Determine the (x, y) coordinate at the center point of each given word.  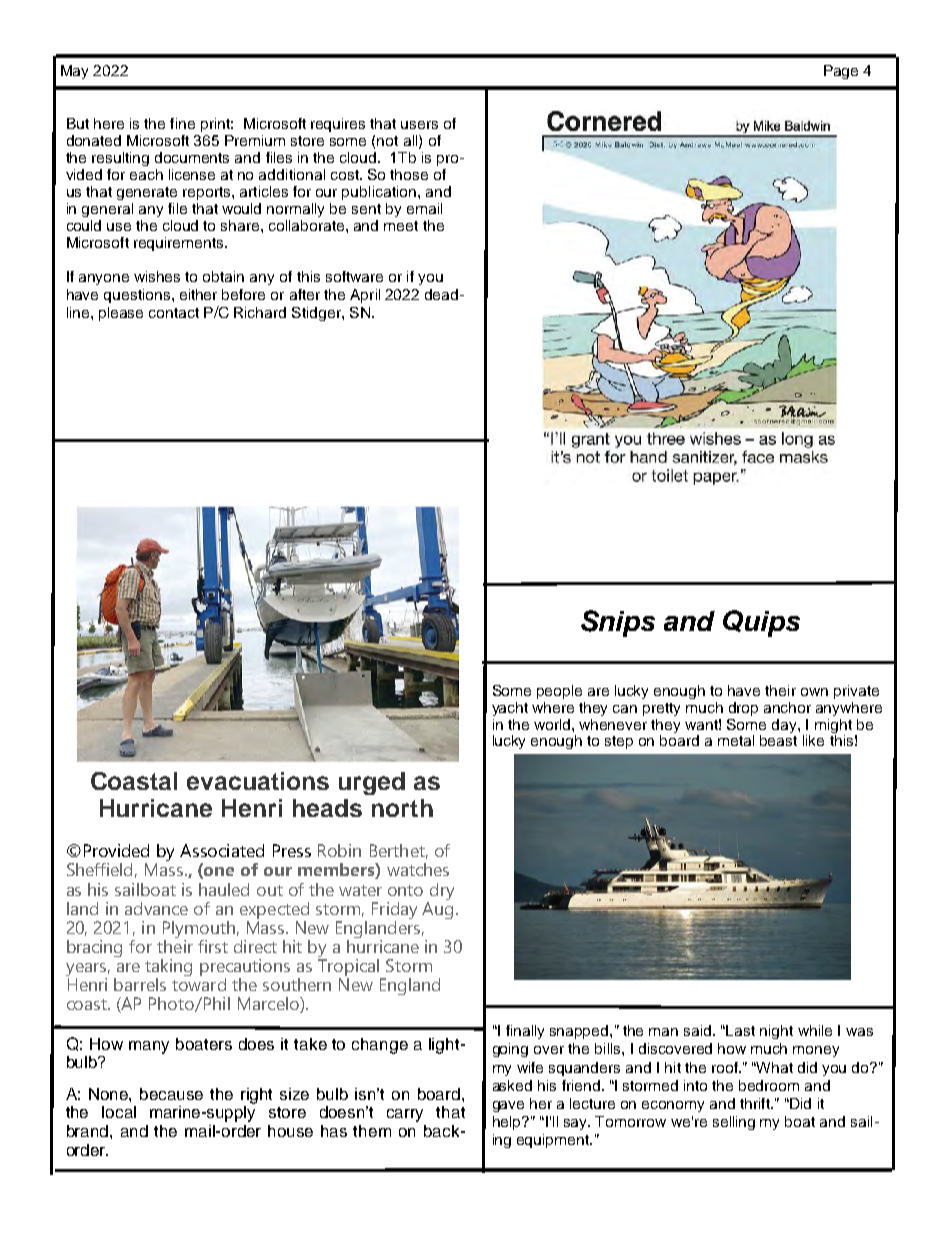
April (365, 296)
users (419, 125)
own (814, 692)
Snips (618, 623)
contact (174, 313)
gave (508, 1106)
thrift (756, 1103)
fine (182, 123)
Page (841, 72)
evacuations (258, 781)
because (171, 1094)
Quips (761, 623)
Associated (222, 850)
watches (418, 869)
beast (778, 740)
